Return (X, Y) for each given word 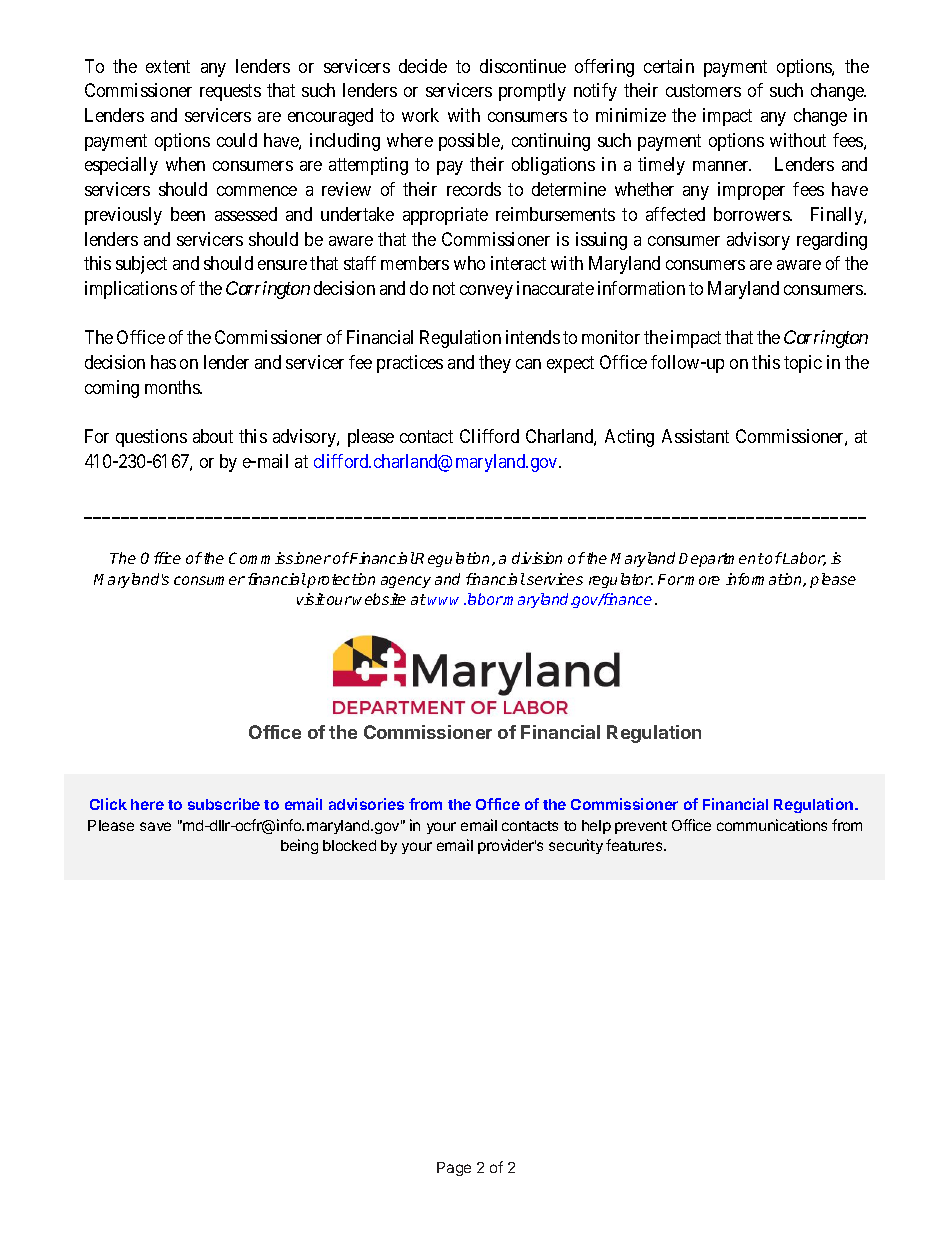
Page (454, 1169)
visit (311, 599)
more (702, 580)
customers (703, 90)
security (576, 846)
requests (230, 92)
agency (406, 582)
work (420, 115)
